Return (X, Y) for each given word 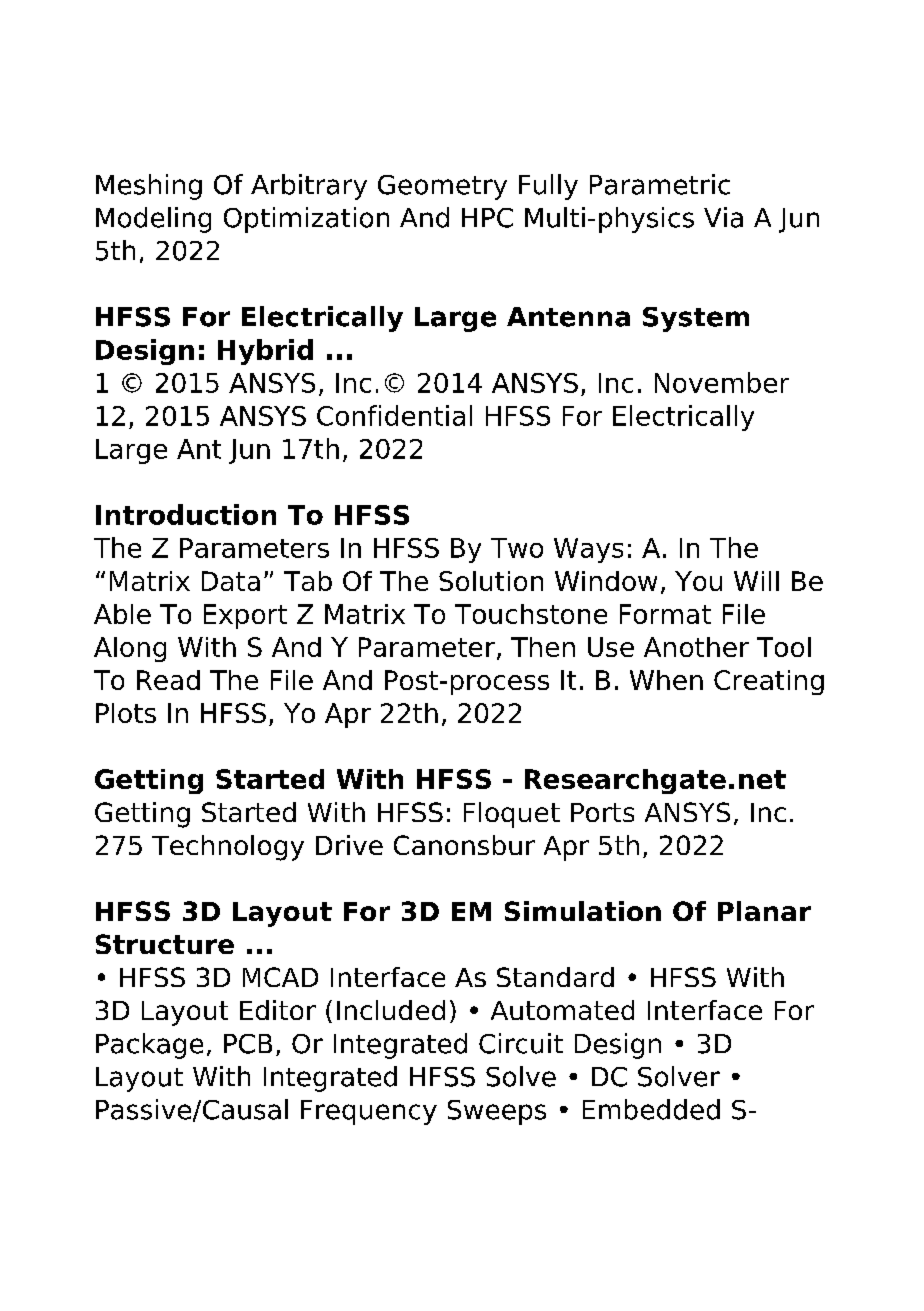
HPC (487, 218)
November (722, 382)
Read (168, 680)
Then (543, 647)
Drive (349, 845)
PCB (248, 1044)
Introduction (186, 514)
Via (723, 217)
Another (696, 647)
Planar (764, 911)
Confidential (394, 415)
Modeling (153, 220)
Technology (228, 848)
